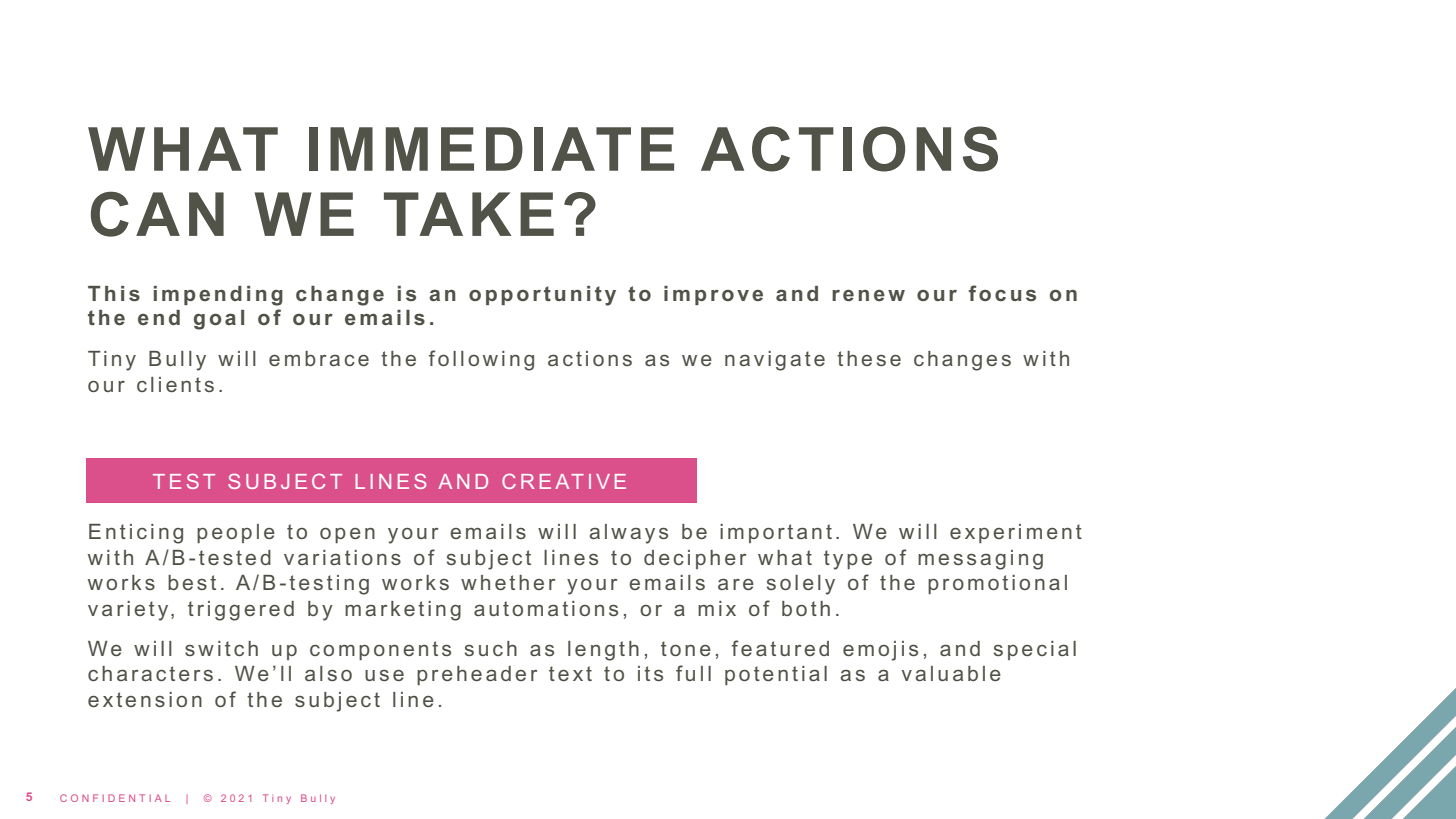 The image size is (1456, 819). What do you see at coordinates (508, 582) in the screenshot?
I see `whether` at bounding box center [508, 582].
